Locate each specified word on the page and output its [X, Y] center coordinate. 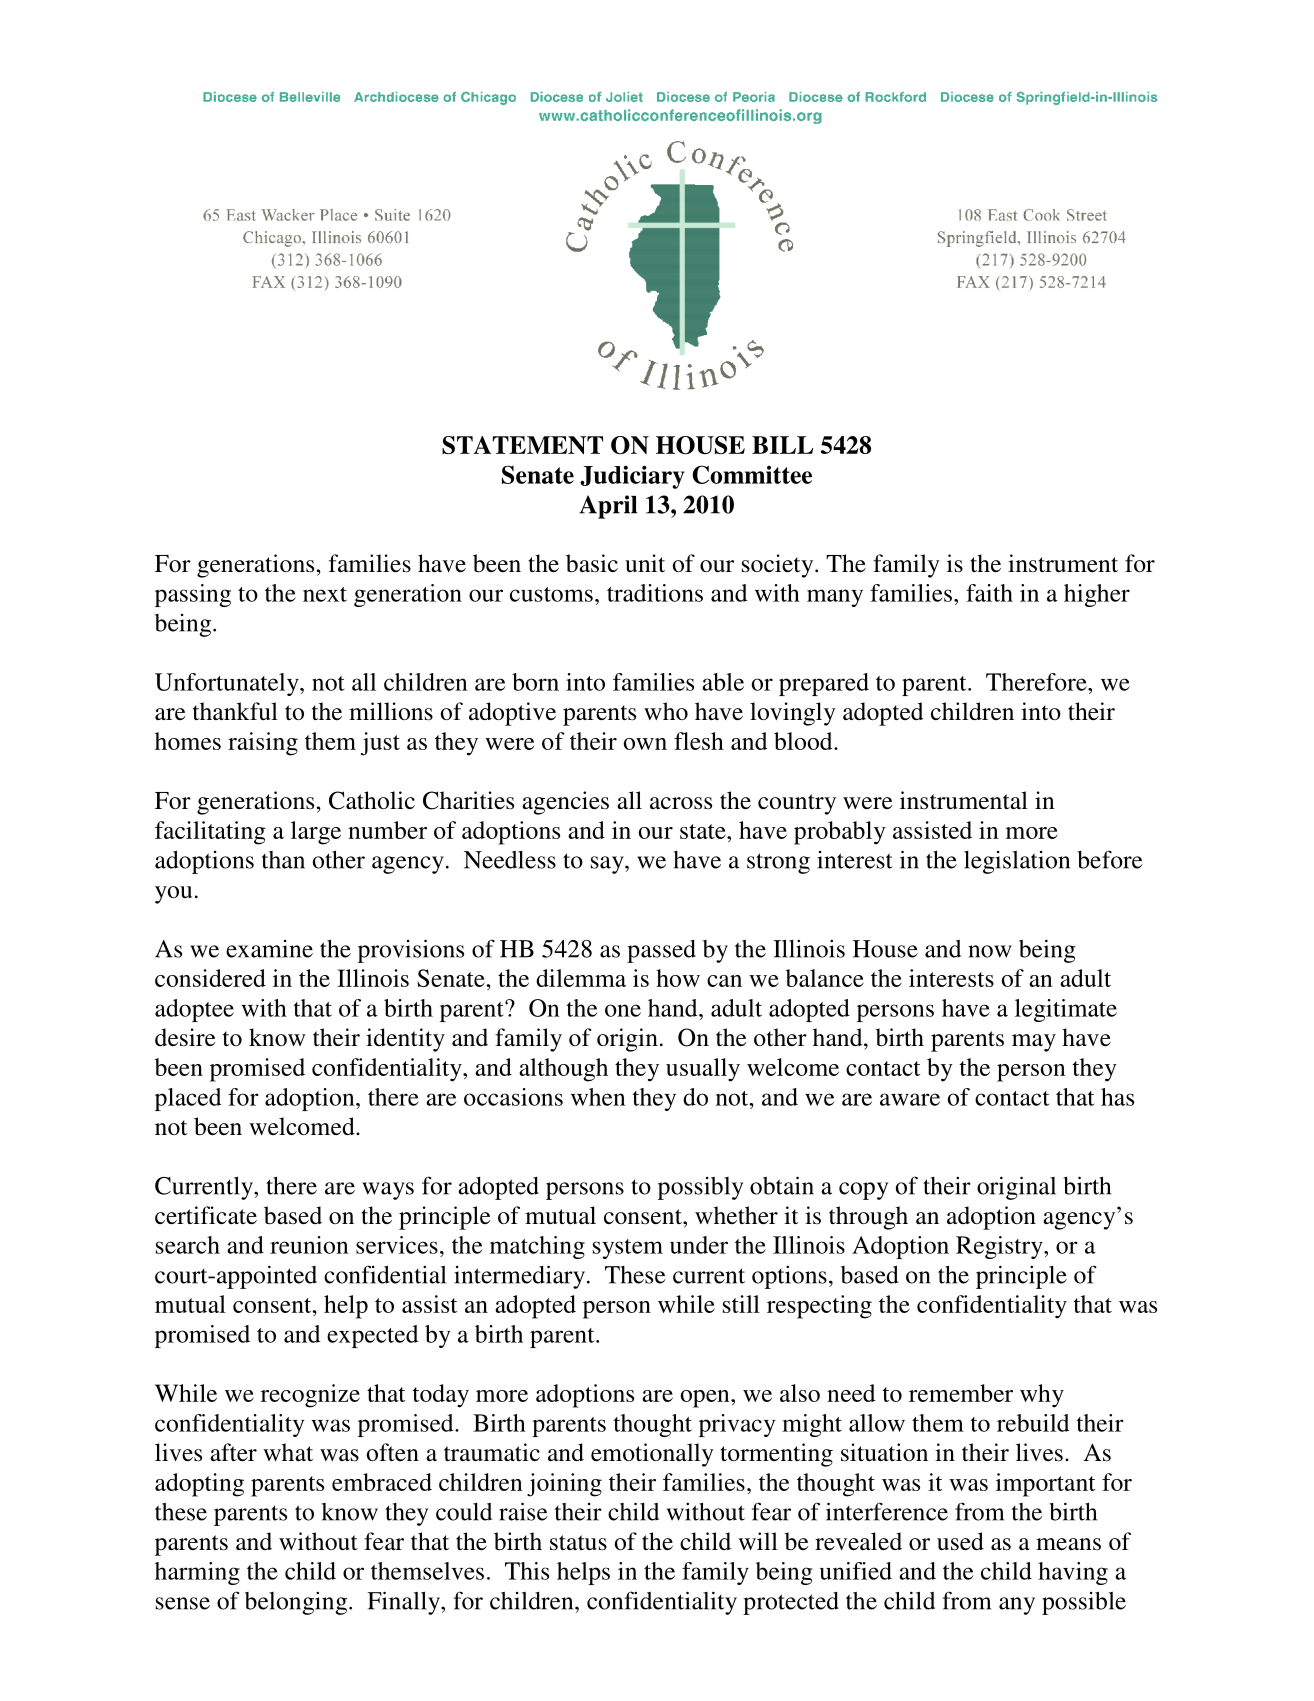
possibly [700, 1188]
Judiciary [632, 477]
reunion [309, 1245]
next [325, 594]
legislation [1017, 862]
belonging [296, 1603]
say [608, 865]
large [316, 833]
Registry [1000, 1247]
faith [989, 593]
